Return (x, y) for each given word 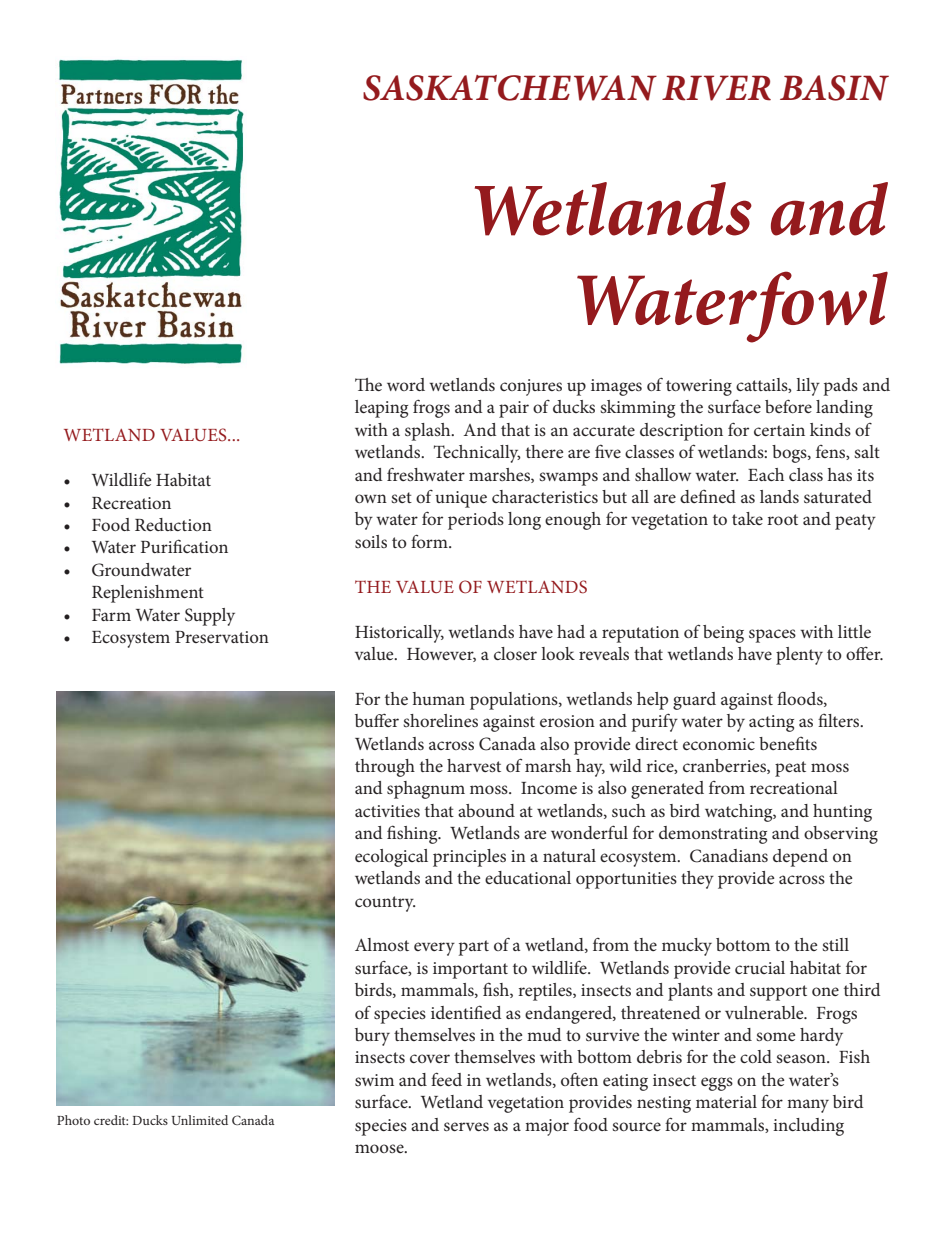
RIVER (716, 88)
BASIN (834, 88)
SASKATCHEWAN (510, 88)
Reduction (173, 524)
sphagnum (426, 790)
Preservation (222, 637)
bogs (790, 454)
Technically (477, 454)
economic (719, 744)
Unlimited (200, 1120)
